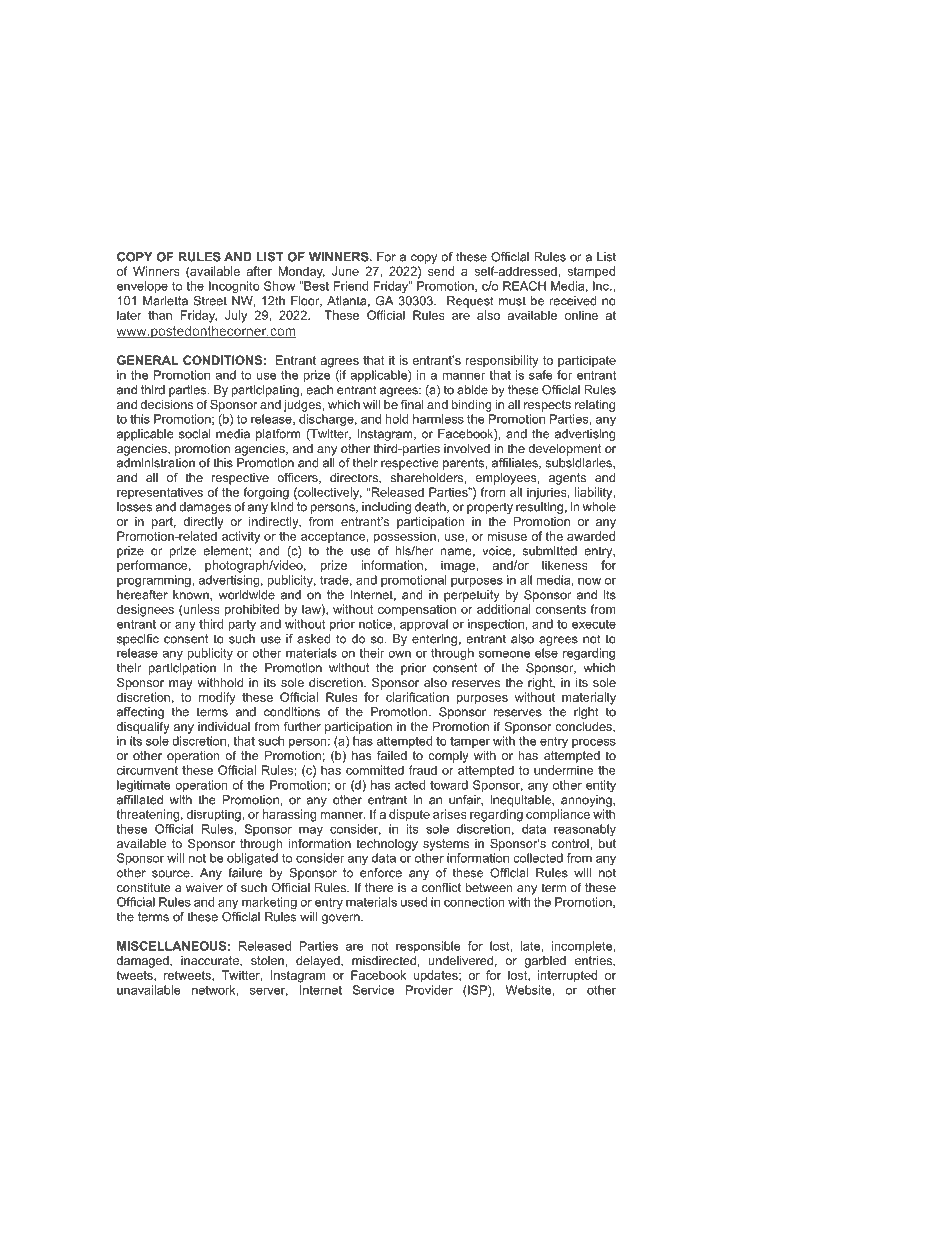  What do you see at coordinates (215, 815) in the screenshot?
I see `disrupting` at bounding box center [215, 815].
